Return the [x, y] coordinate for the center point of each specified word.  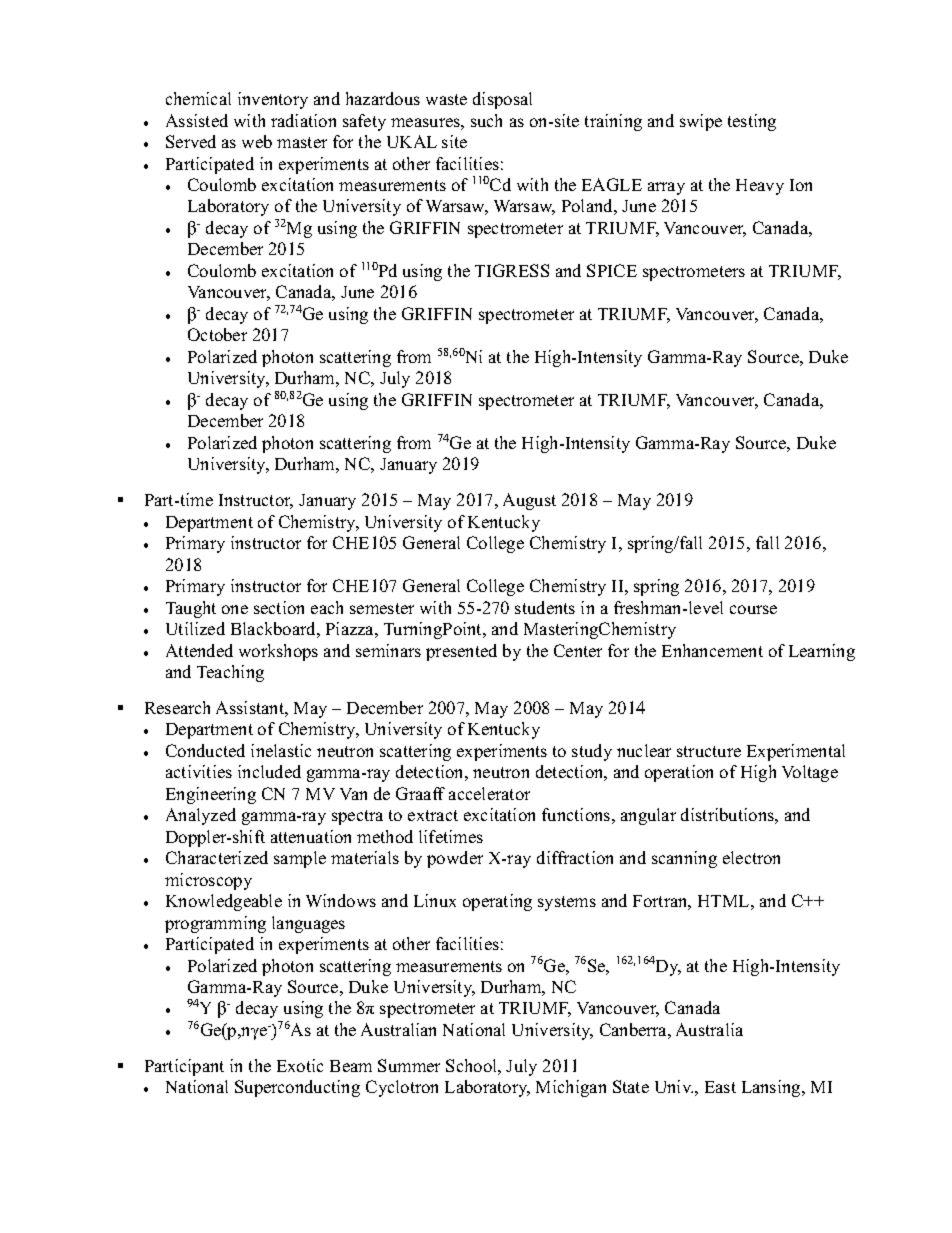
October [217, 334]
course [753, 609]
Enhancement [712, 650]
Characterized [217, 857]
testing [752, 122]
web [257, 141]
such [486, 120]
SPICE [612, 270]
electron [751, 857]
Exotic [300, 1065]
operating [497, 902]
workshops [278, 652]
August [529, 501]
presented [461, 652]
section [279, 607]
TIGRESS [512, 270]
